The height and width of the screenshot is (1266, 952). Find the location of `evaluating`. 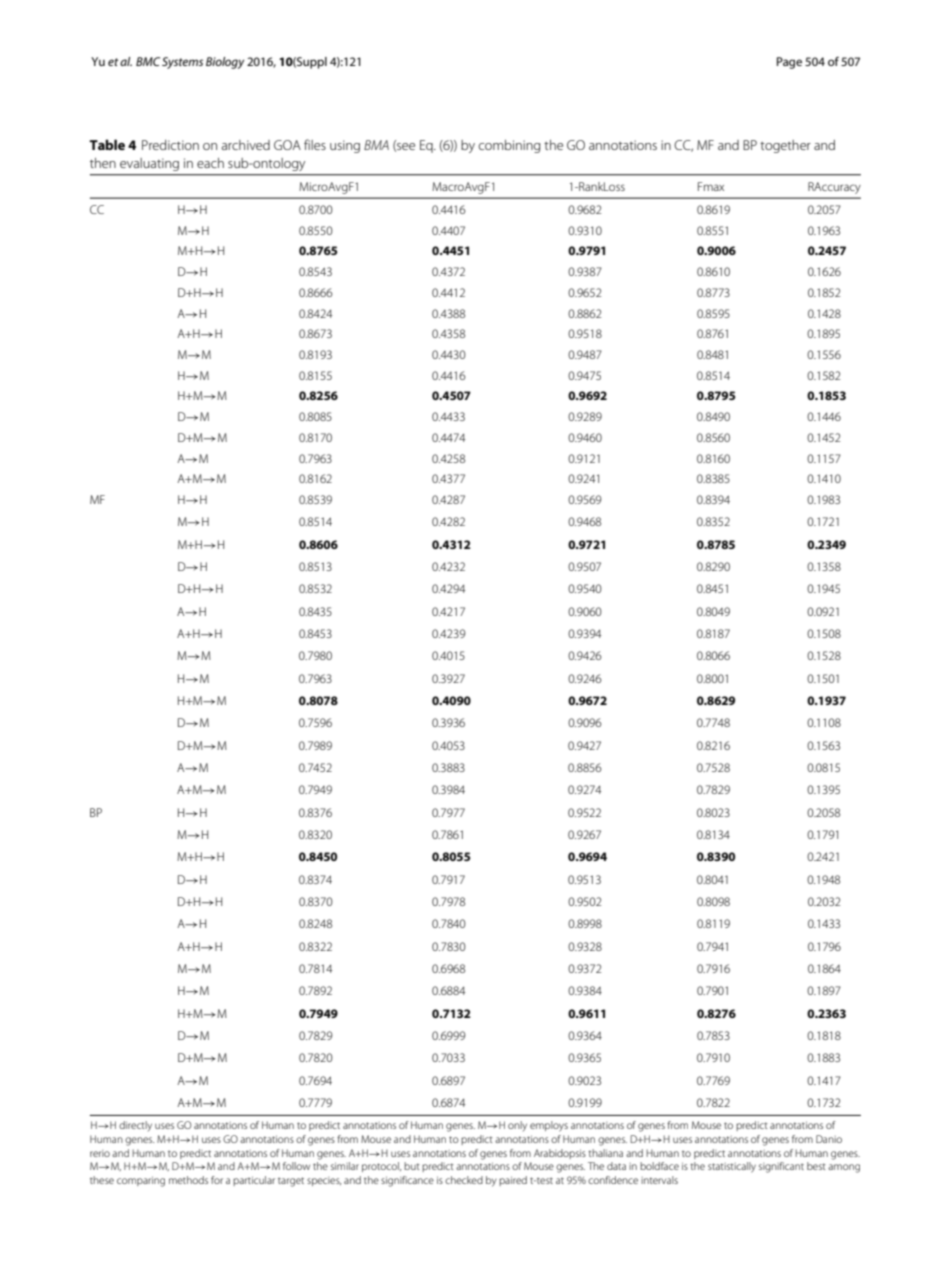

evaluating is located at coordinates (149, 164).
